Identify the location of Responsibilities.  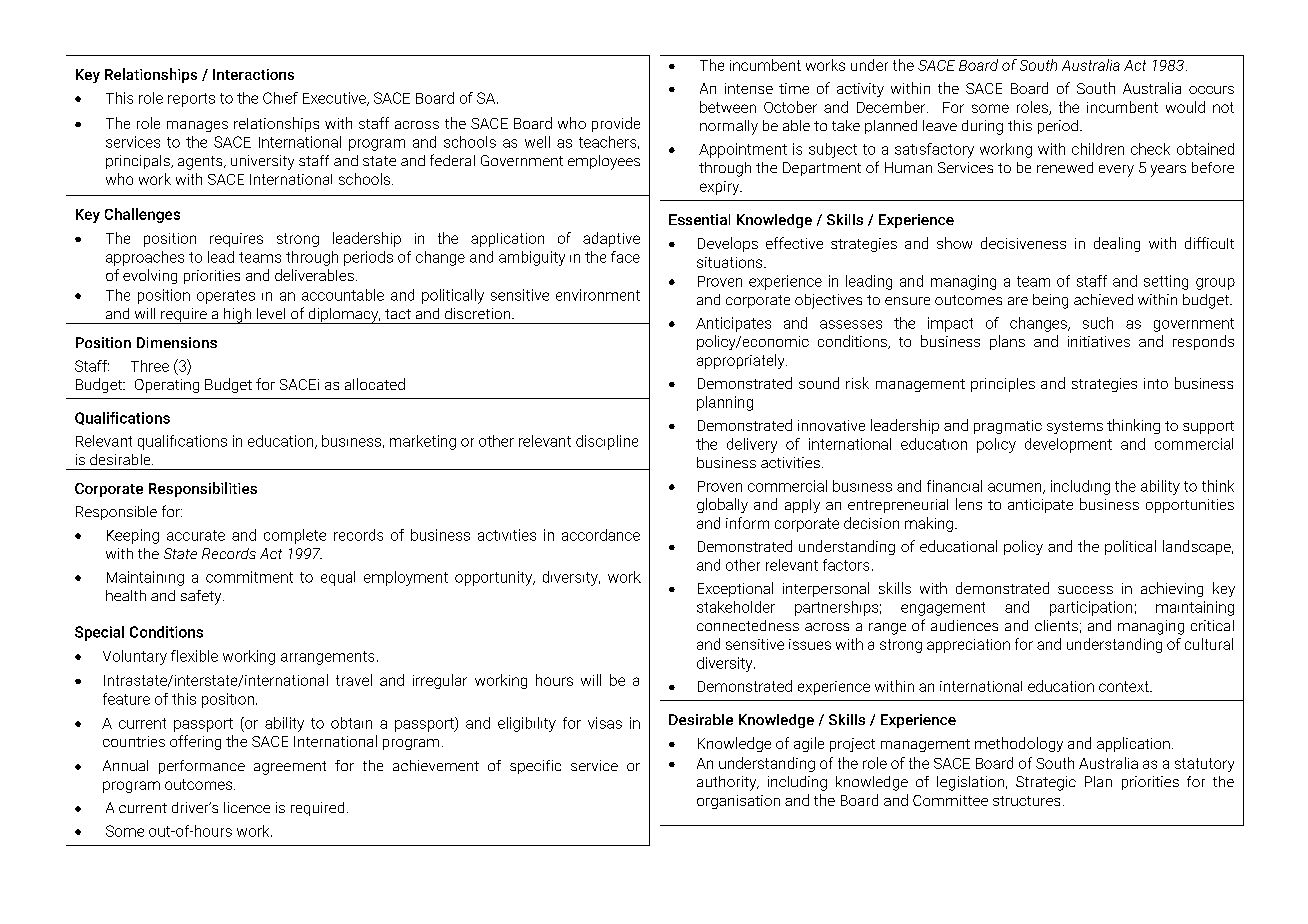
(203, 489).
